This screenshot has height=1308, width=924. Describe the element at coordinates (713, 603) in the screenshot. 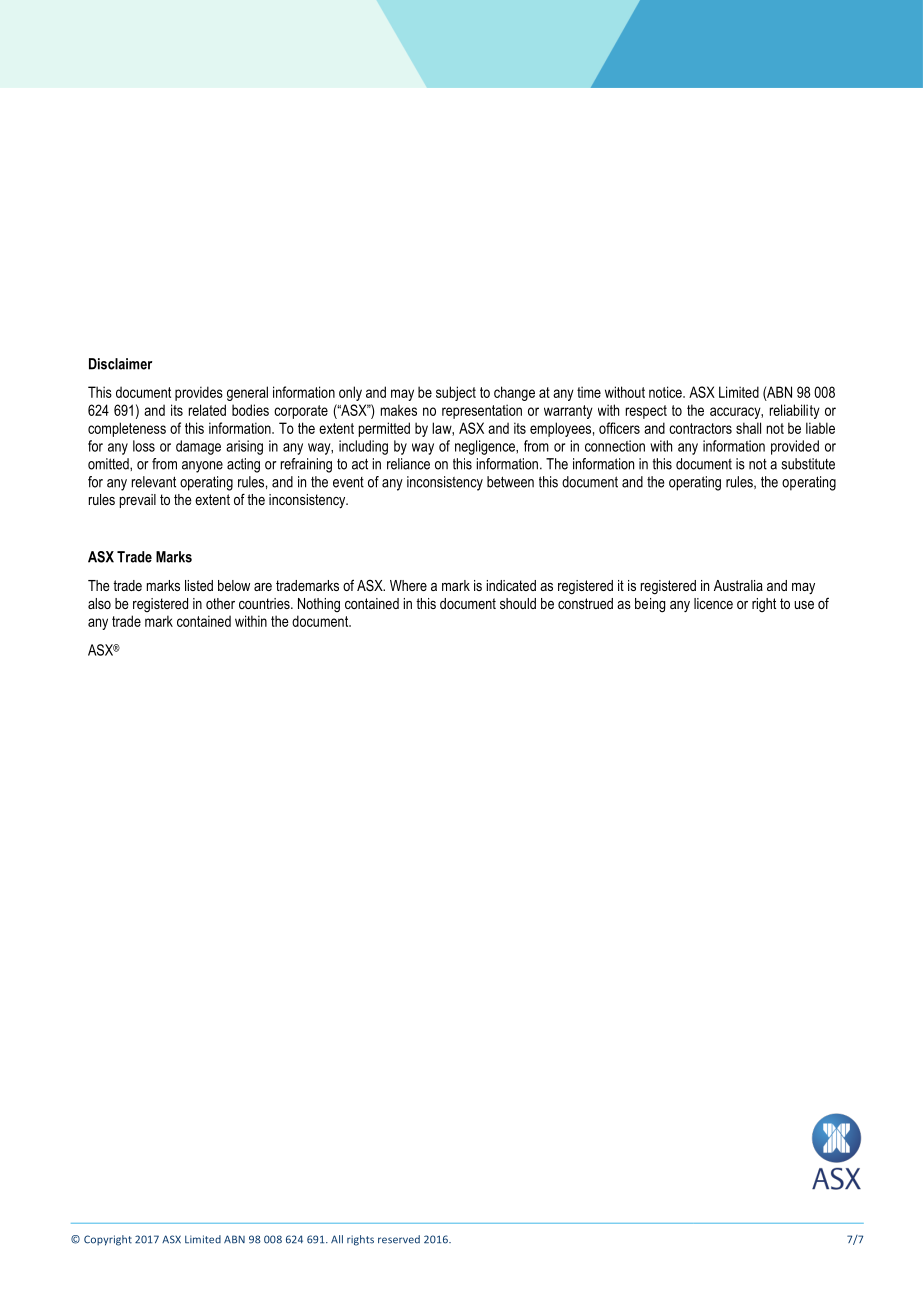

I see `licence` at that location.
